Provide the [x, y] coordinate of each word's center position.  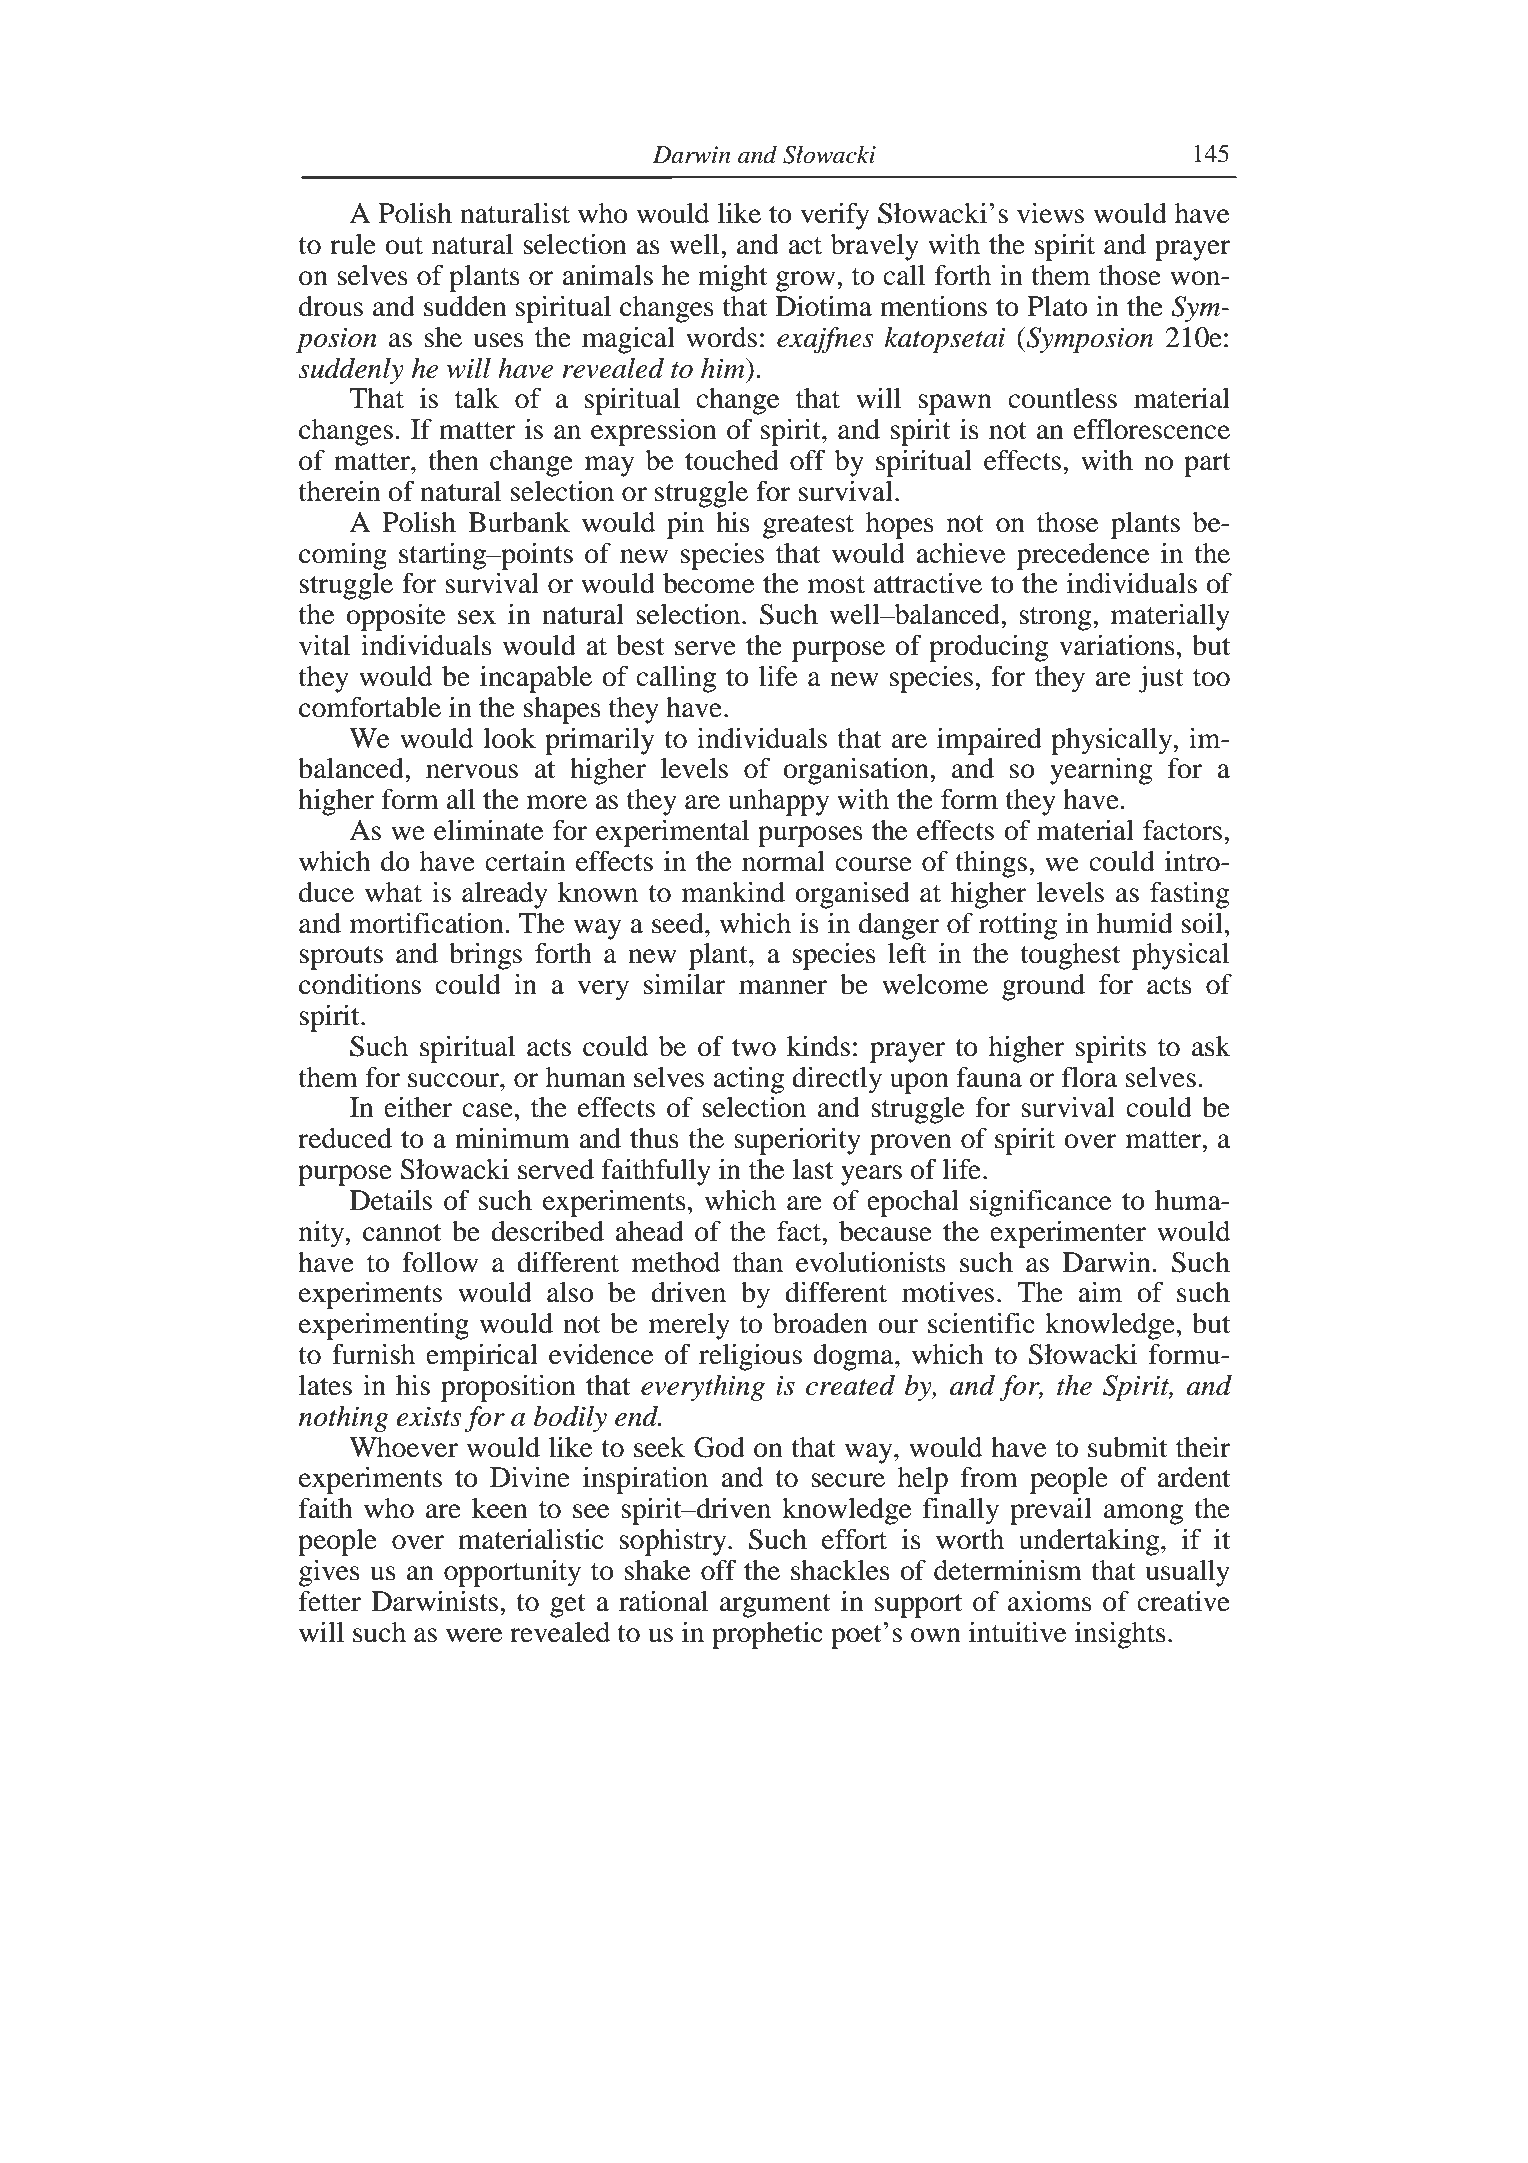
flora [1089, 1077]
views [1050, 213]
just [1161, 679]
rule [353, 244]
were [474, 1635]
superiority [797, 1141]
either [418, 1107]
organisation [857, 771]
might [732, 278]
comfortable [370, 707]
